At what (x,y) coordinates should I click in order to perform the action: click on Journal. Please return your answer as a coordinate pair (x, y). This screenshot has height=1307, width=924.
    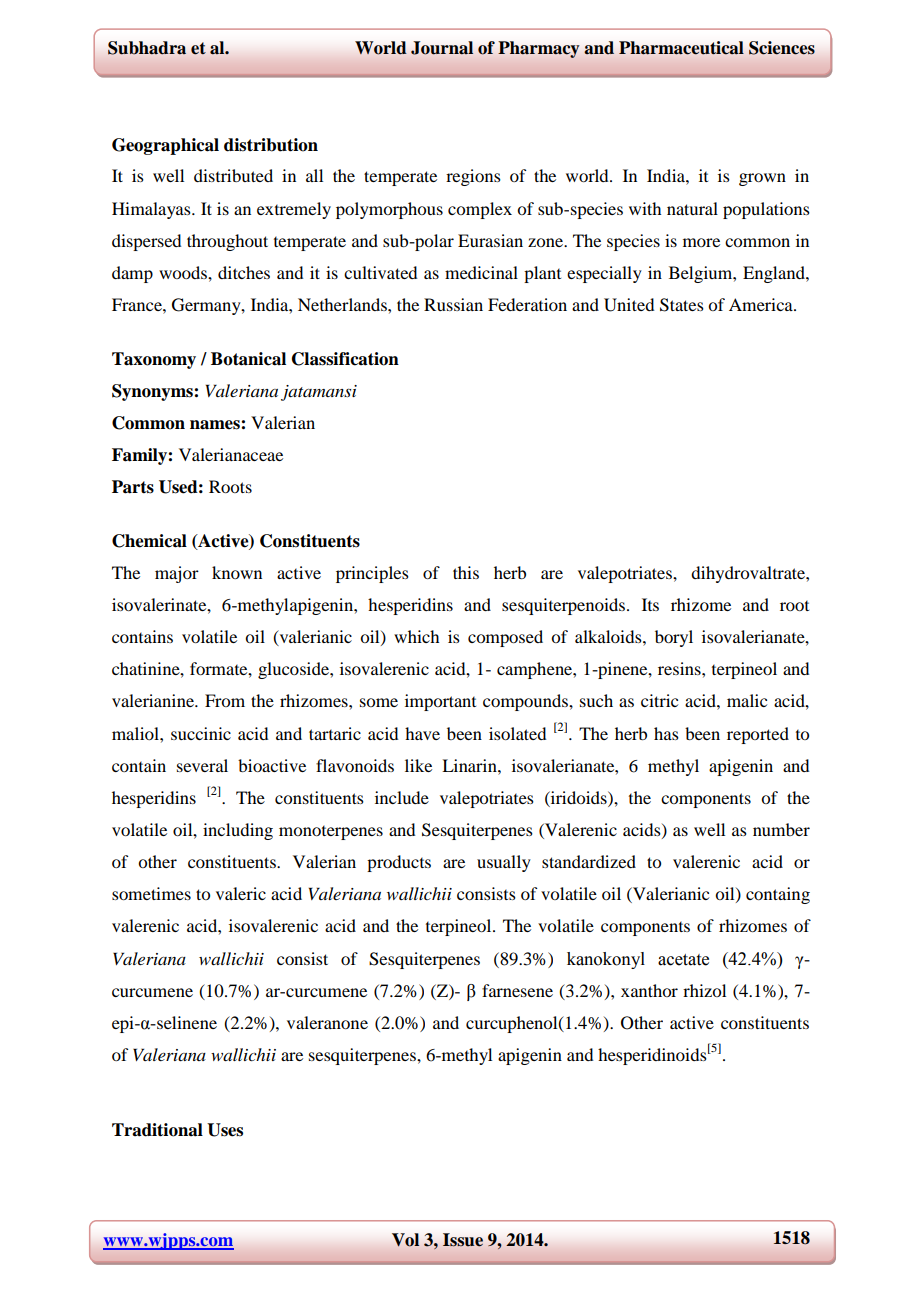
    Looking at the image, I should click on (442, 48).
